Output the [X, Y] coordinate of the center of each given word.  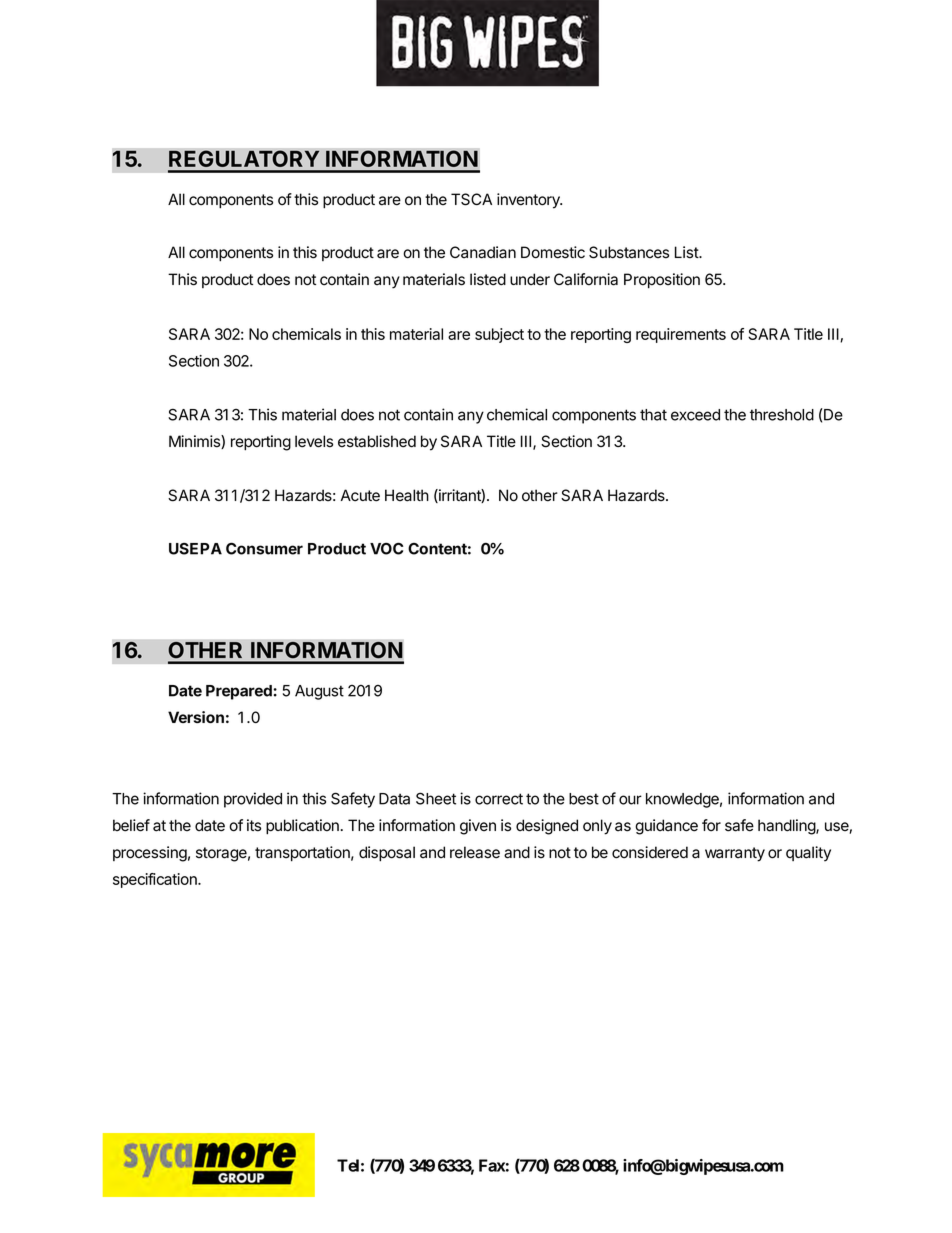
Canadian [483, 252]
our [630, 800]
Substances [629, 252]
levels [314, 441]
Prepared [240, 692]
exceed [695, 415]
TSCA [471, 199]
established [377, 441]
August [319, 692]
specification [156, 880]
